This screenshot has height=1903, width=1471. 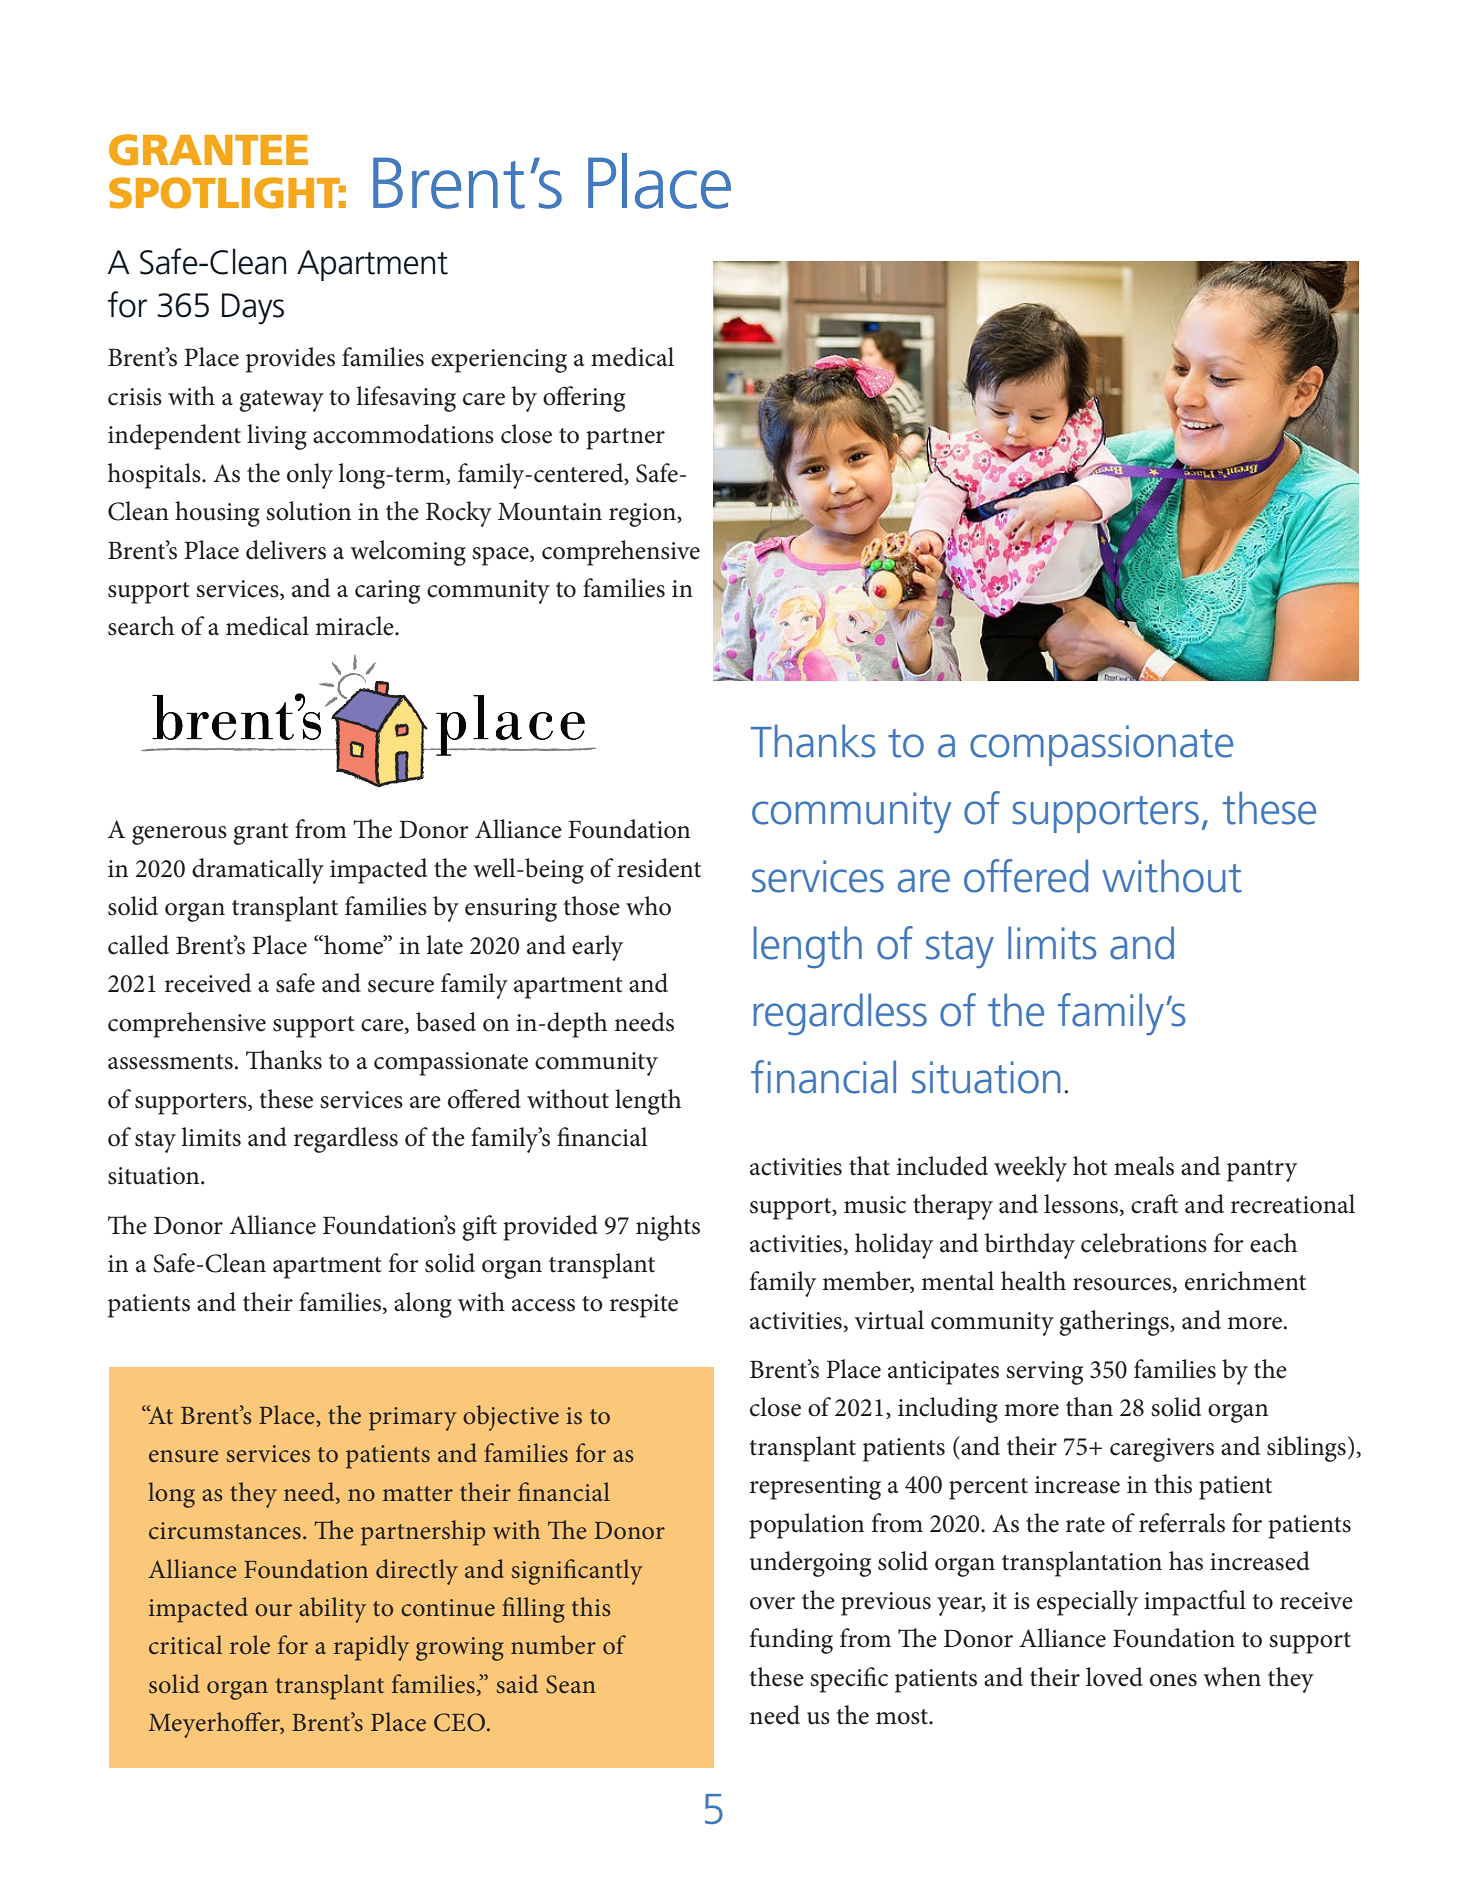 I want to click on region, so click(x=643, y=515).
